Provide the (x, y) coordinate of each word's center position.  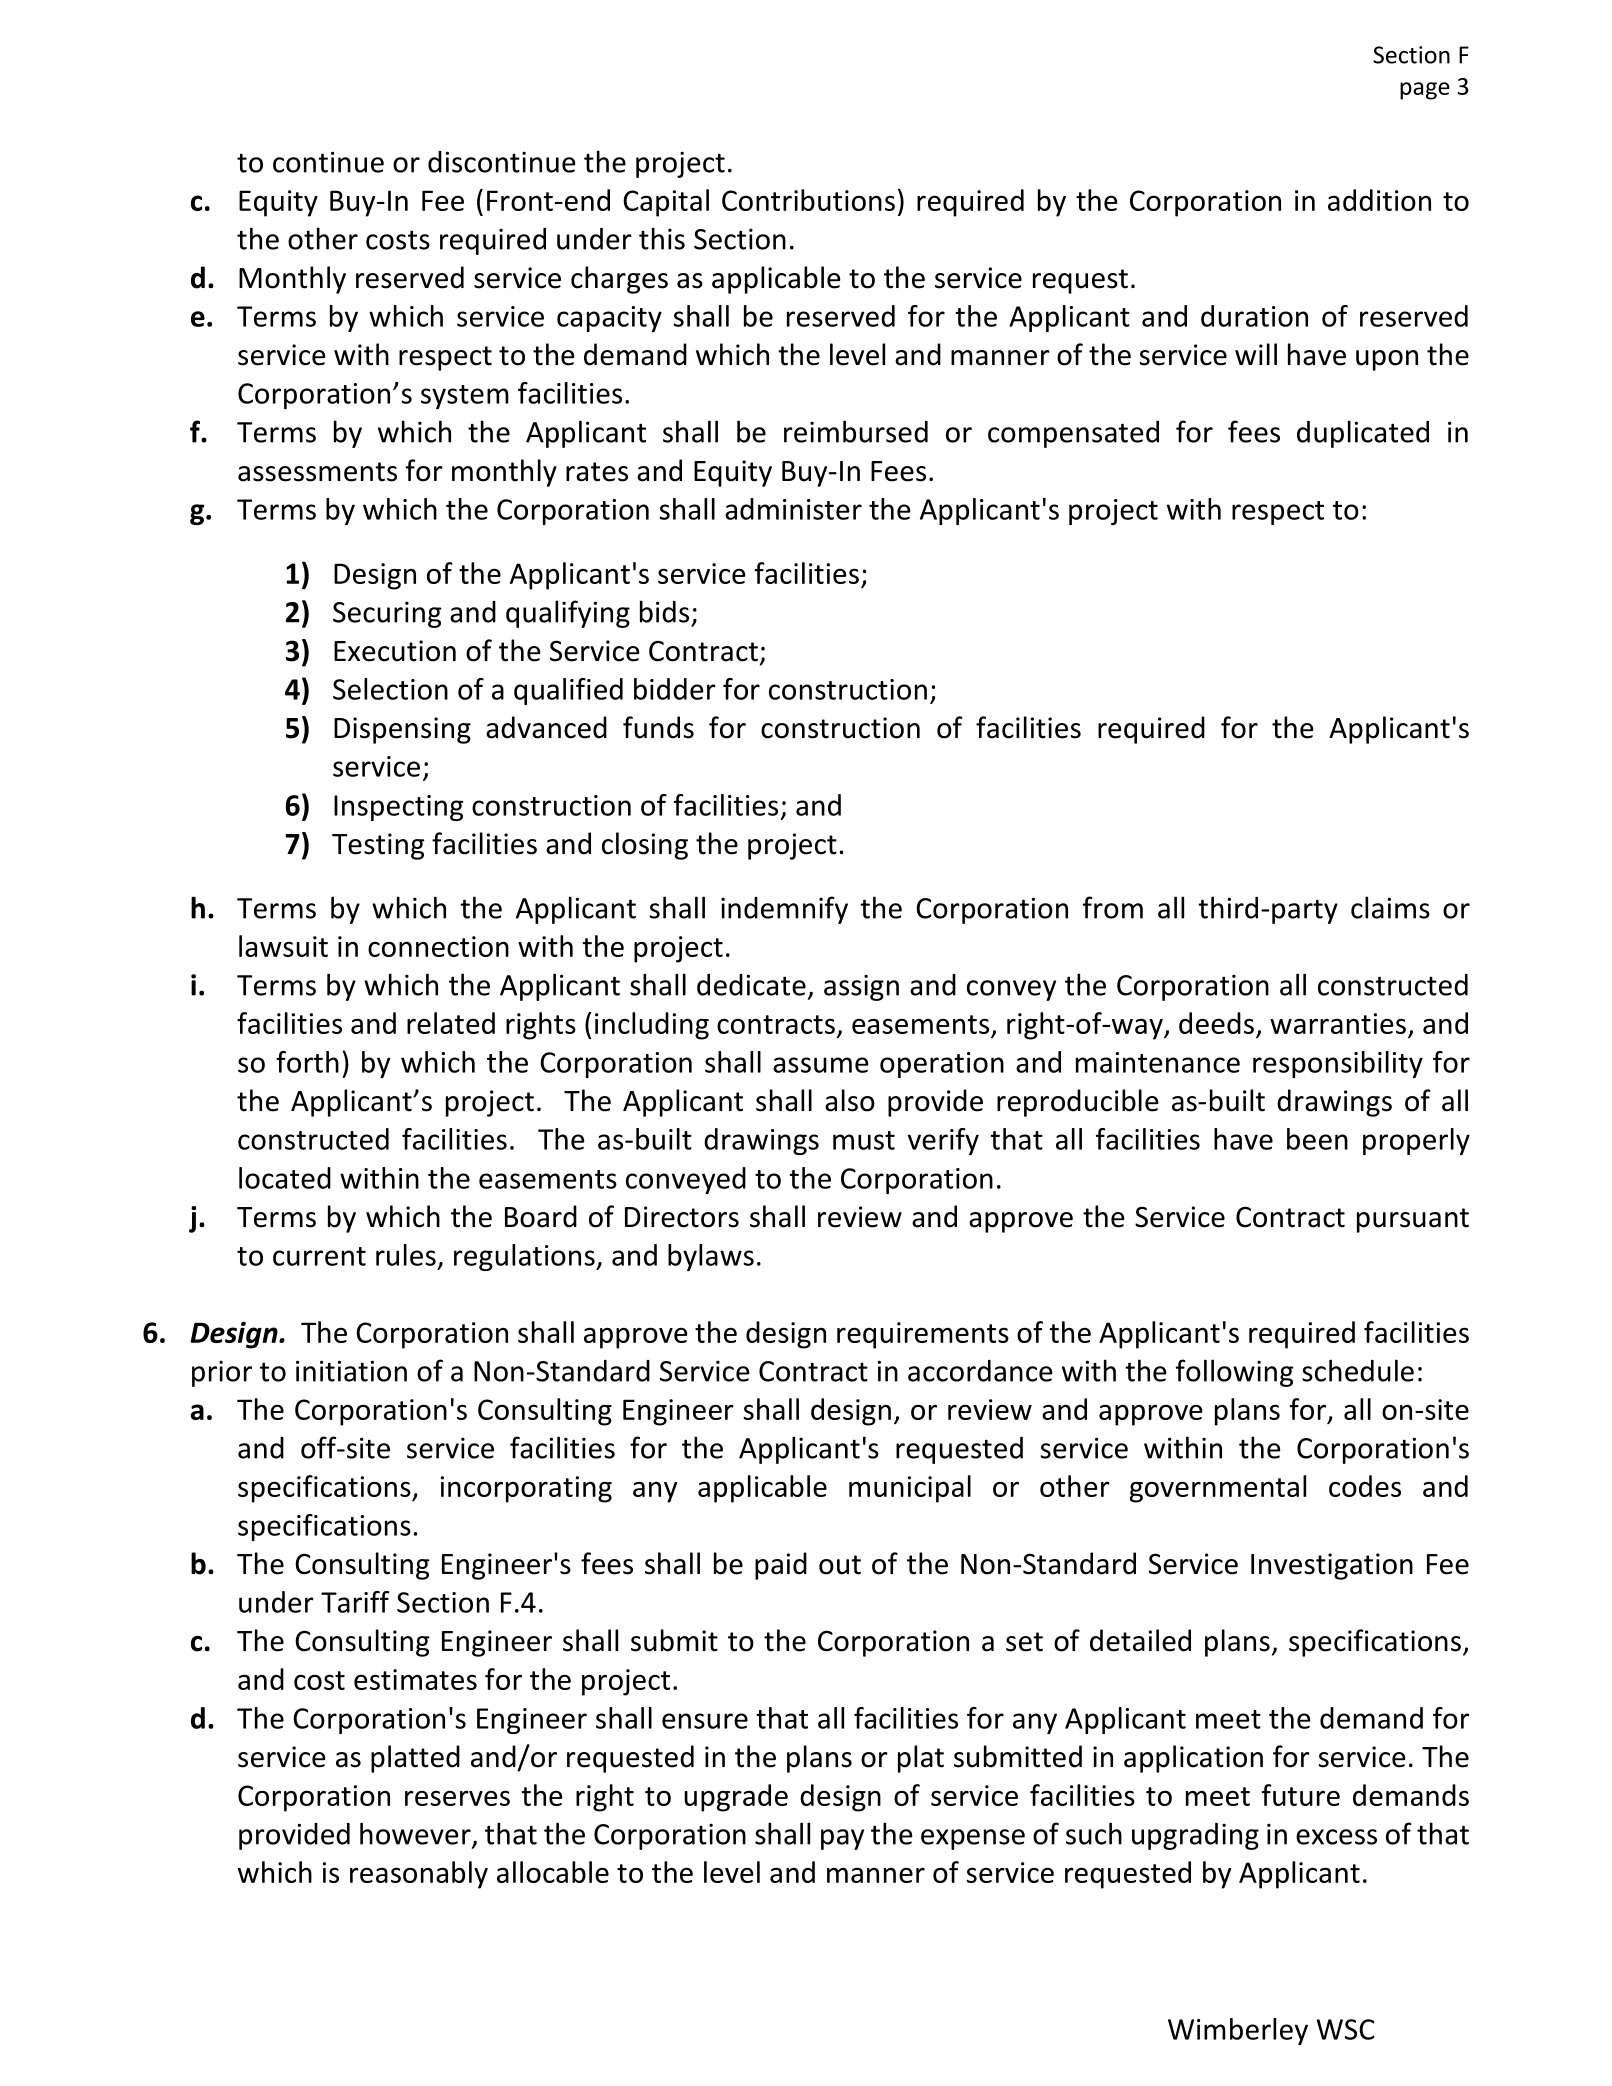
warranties (1338, 1023)
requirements (923, 1335)
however (416, 1834)
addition (1379, 200)
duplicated (1363, 434)
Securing (387, 615)
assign (861, 988)
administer (793, 509)
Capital (666, 203)
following (1235, 1373)
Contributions (808, 200)
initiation (351, 1371)
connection (438, 946)
